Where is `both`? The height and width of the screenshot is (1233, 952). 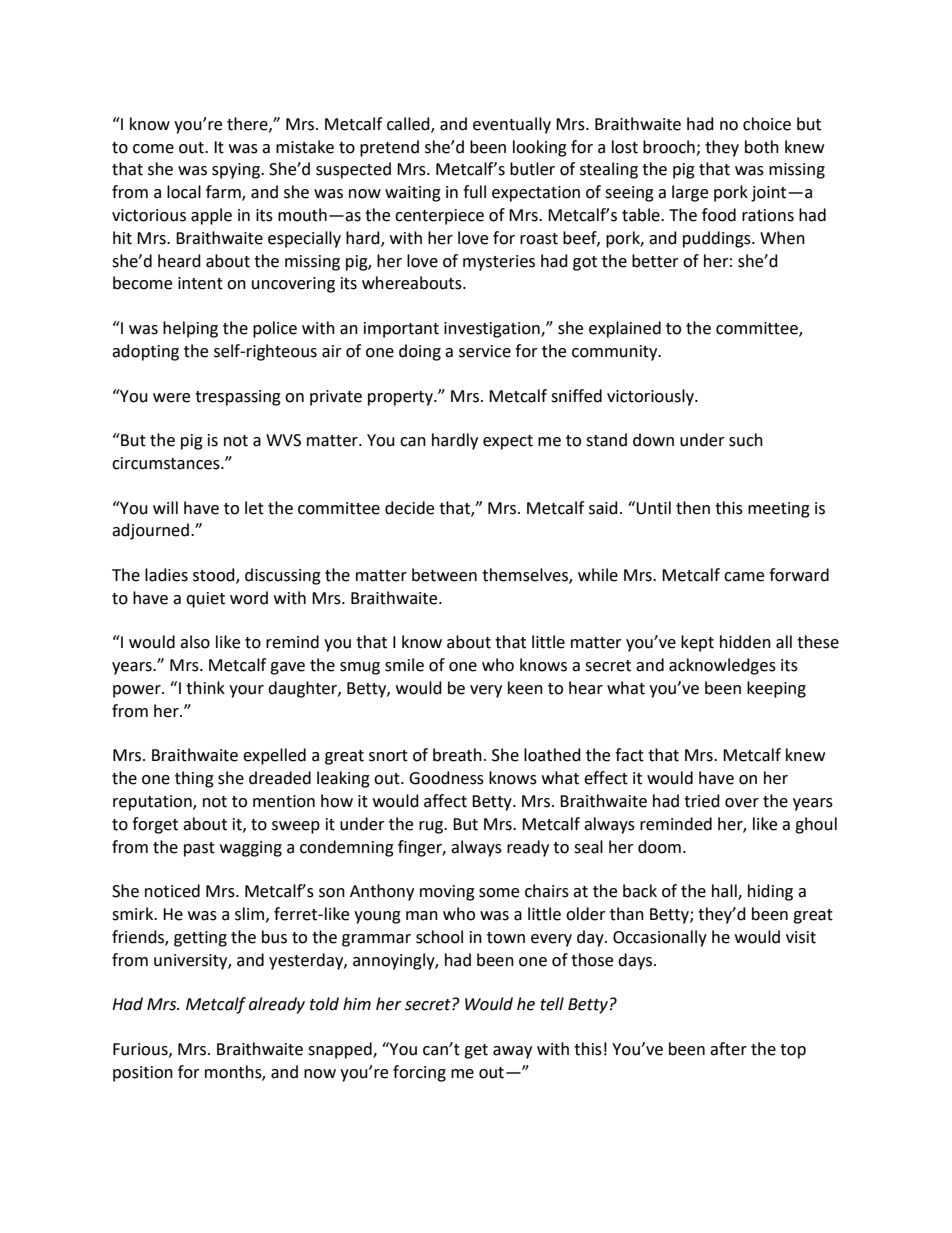
both is located at coordinates (762, 147).
